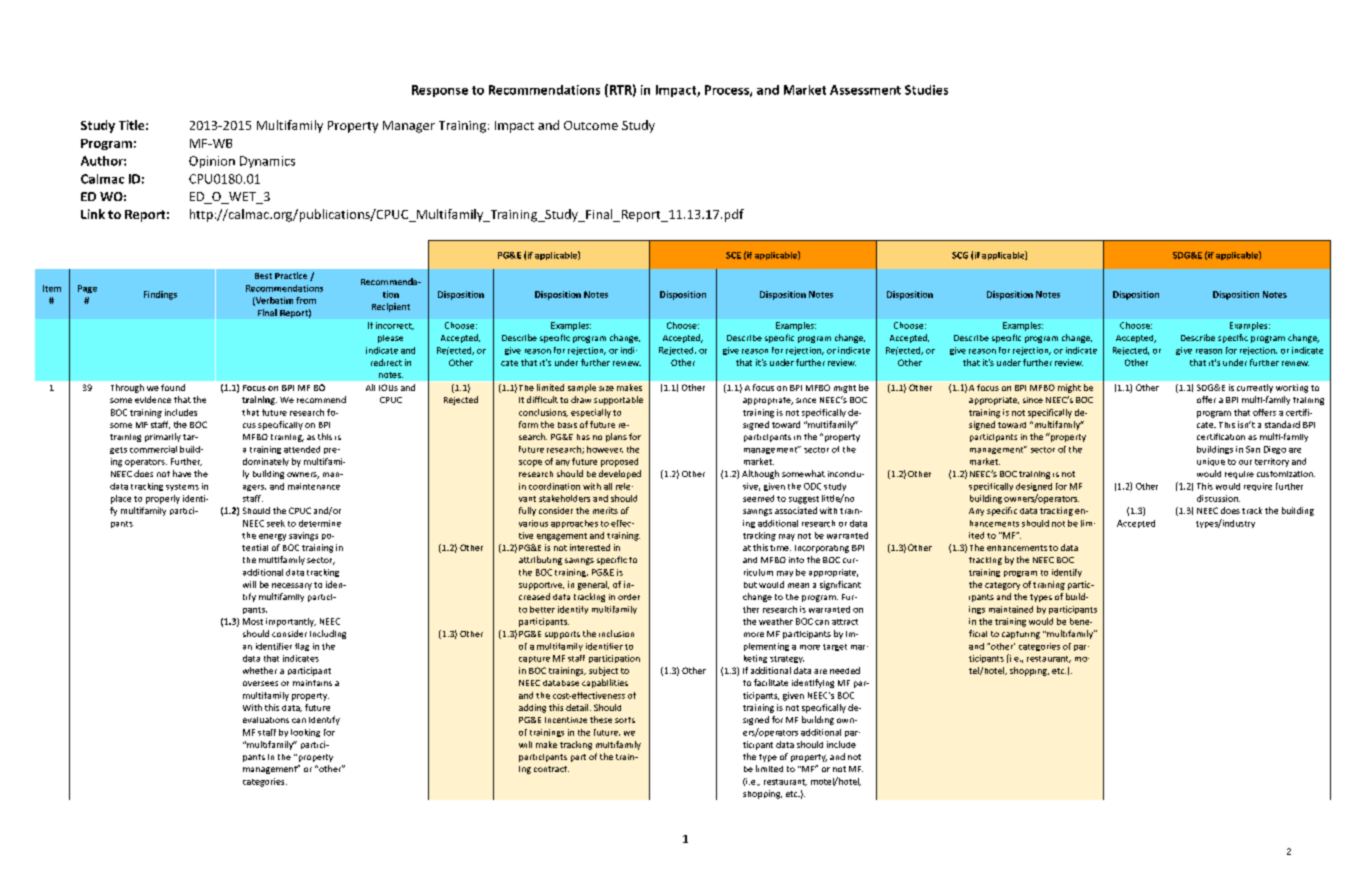 The image size is (1372, 887). What do you see at coordinates (306, 300) in the screenshot?
I see `from` at bounding box center [306, 300].
